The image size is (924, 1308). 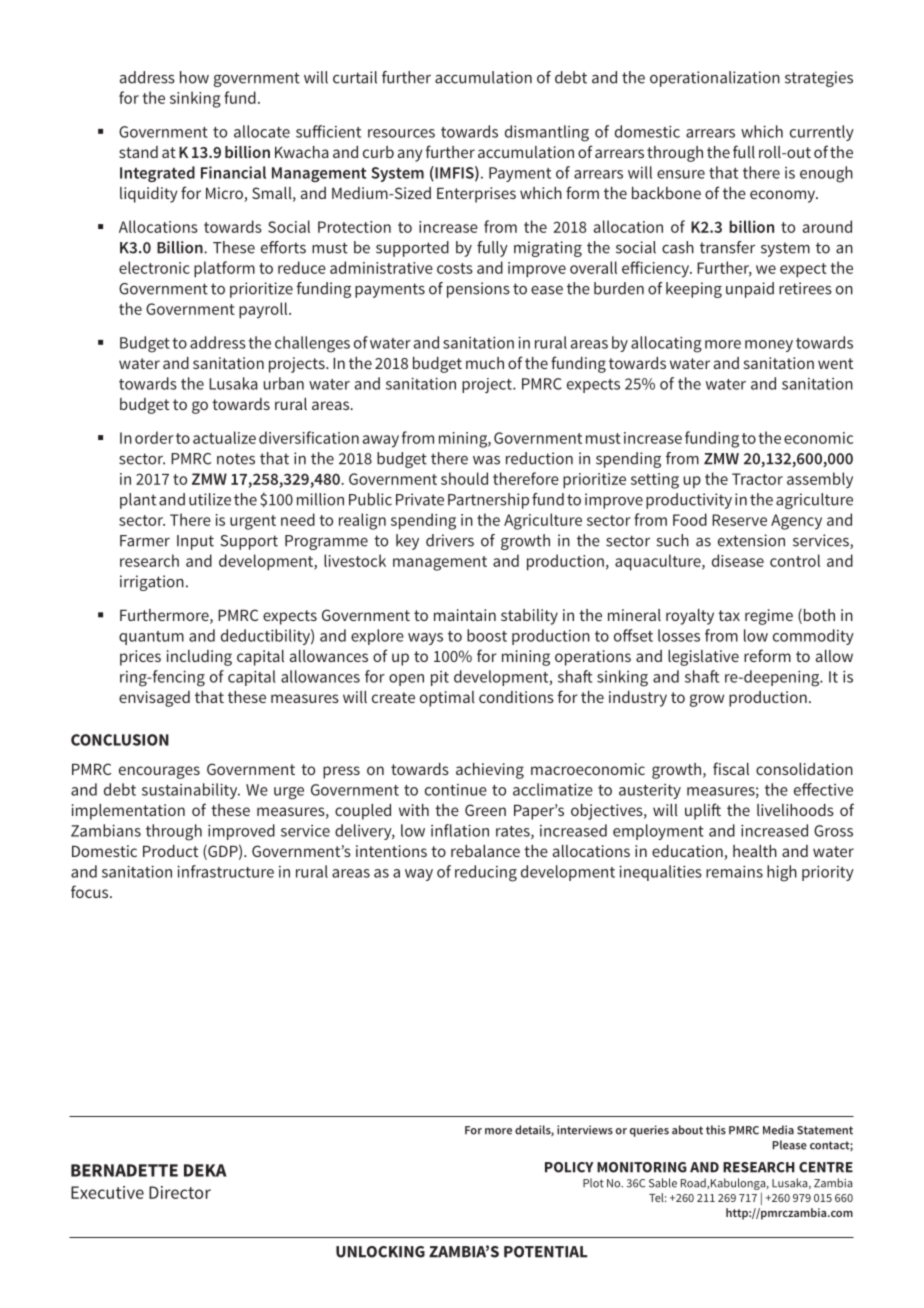 What do you see at coordinates (225, 871) in the page?
I see `infrastructure` at bounding box center [225, 871].
